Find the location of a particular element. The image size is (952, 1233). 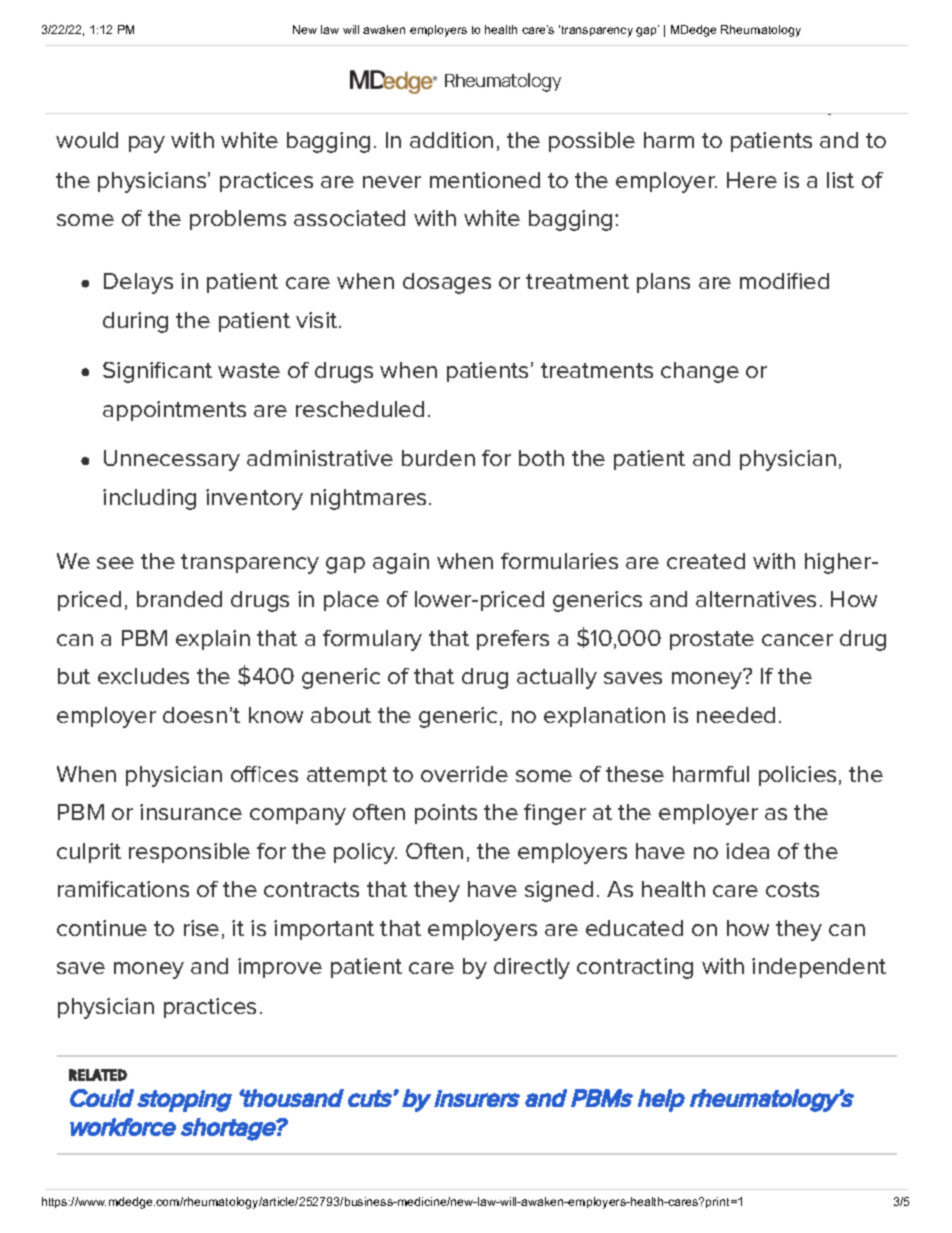

Here is located at coordinates (752, 180).
